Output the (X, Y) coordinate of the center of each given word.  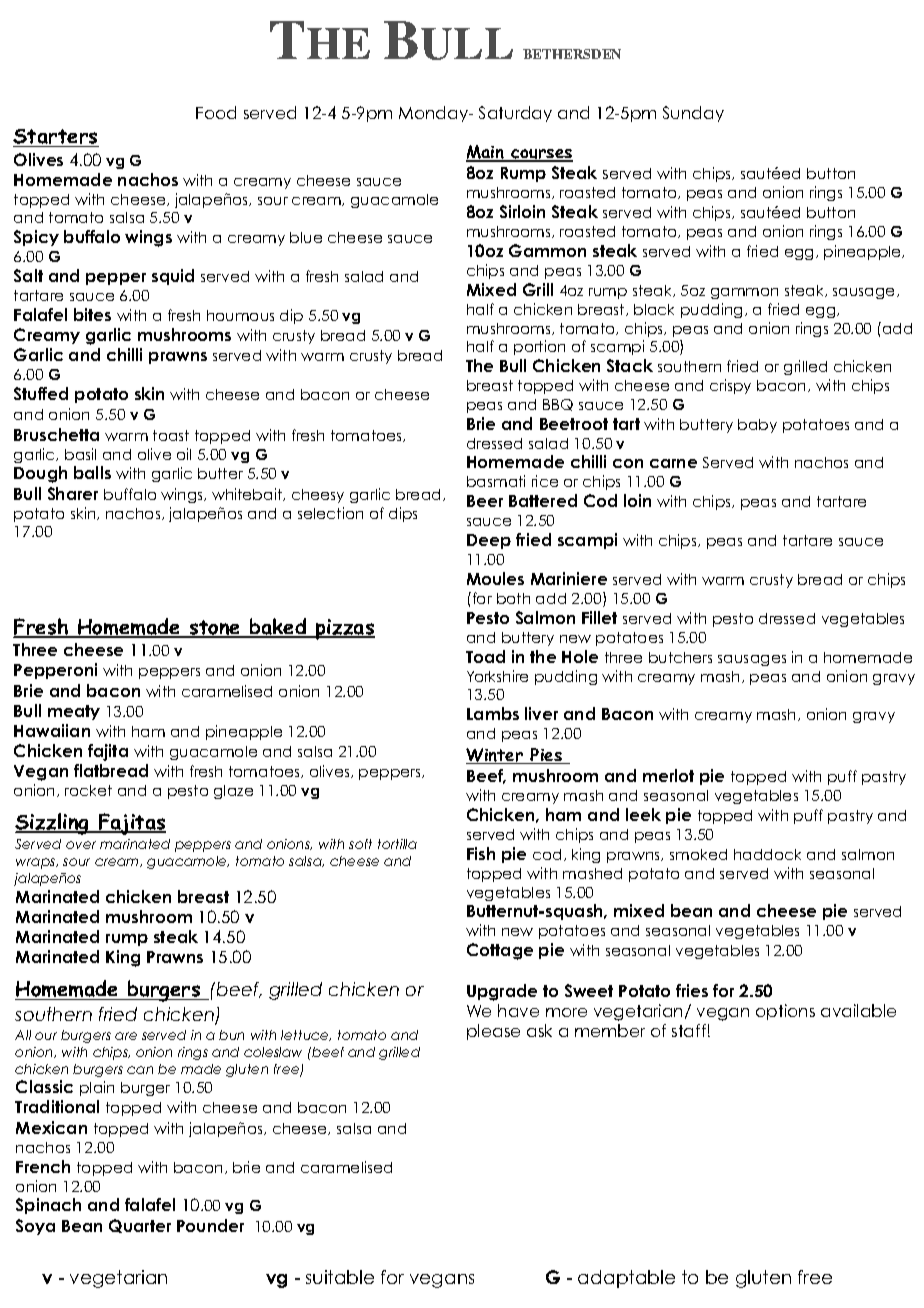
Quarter (140, 1226)
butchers (680, 657)
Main (486, 153)
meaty (74, 712)
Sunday (693, 114)
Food (216, 112)
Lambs (493, 713)
